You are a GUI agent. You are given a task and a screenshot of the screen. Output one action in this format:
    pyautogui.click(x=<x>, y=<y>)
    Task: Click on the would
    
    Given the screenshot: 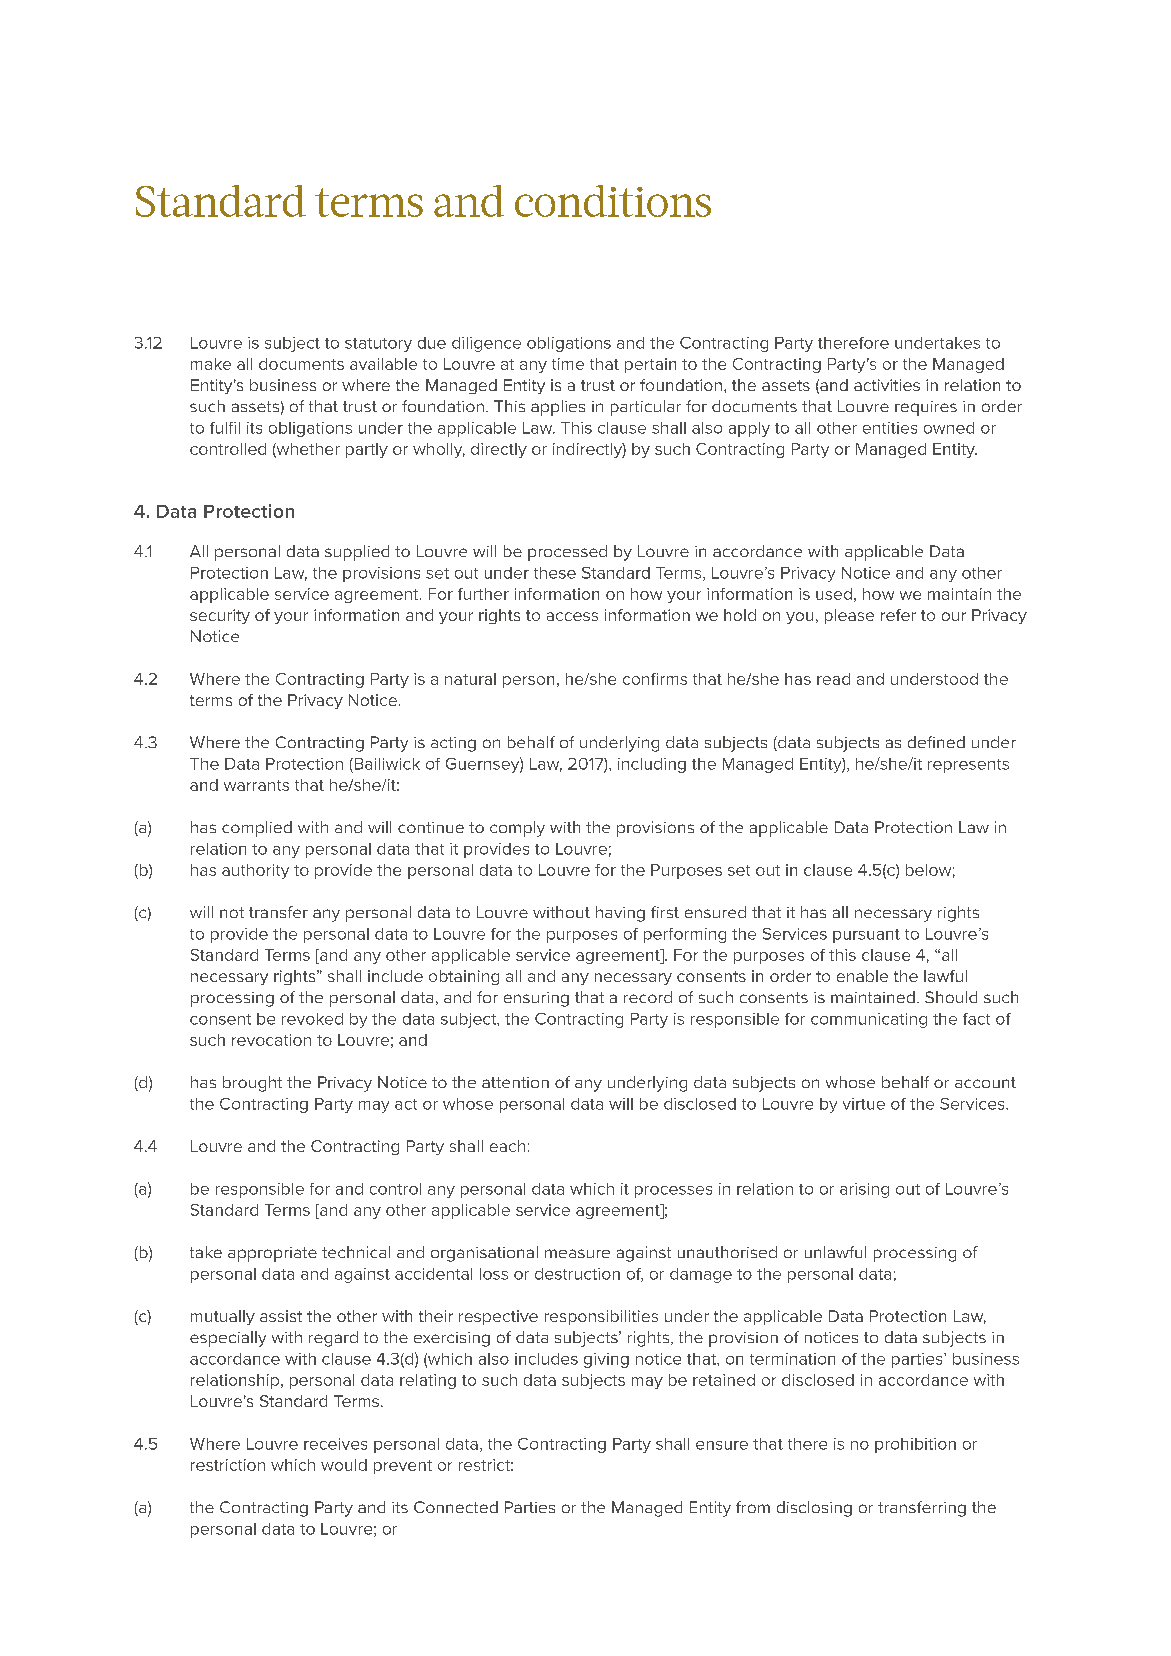 What is the action you would take?
    pyautogui.click(x=344, y=1465)
